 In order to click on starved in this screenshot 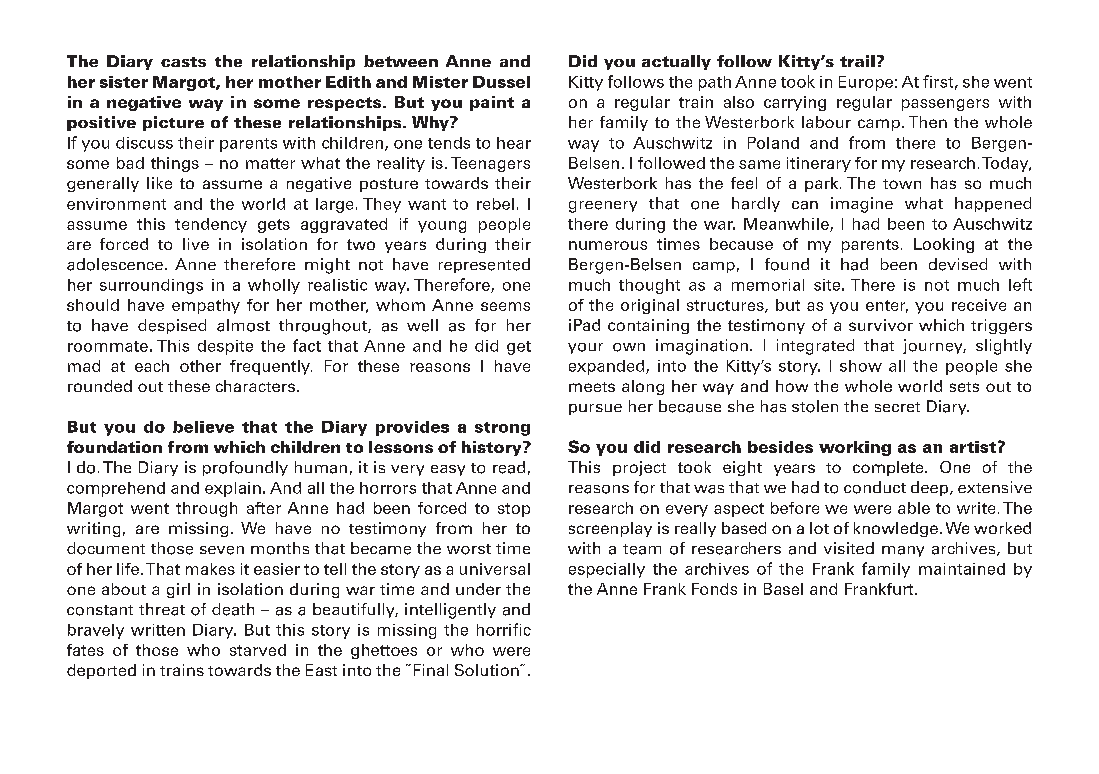, I will do `click(258, 650)`.
